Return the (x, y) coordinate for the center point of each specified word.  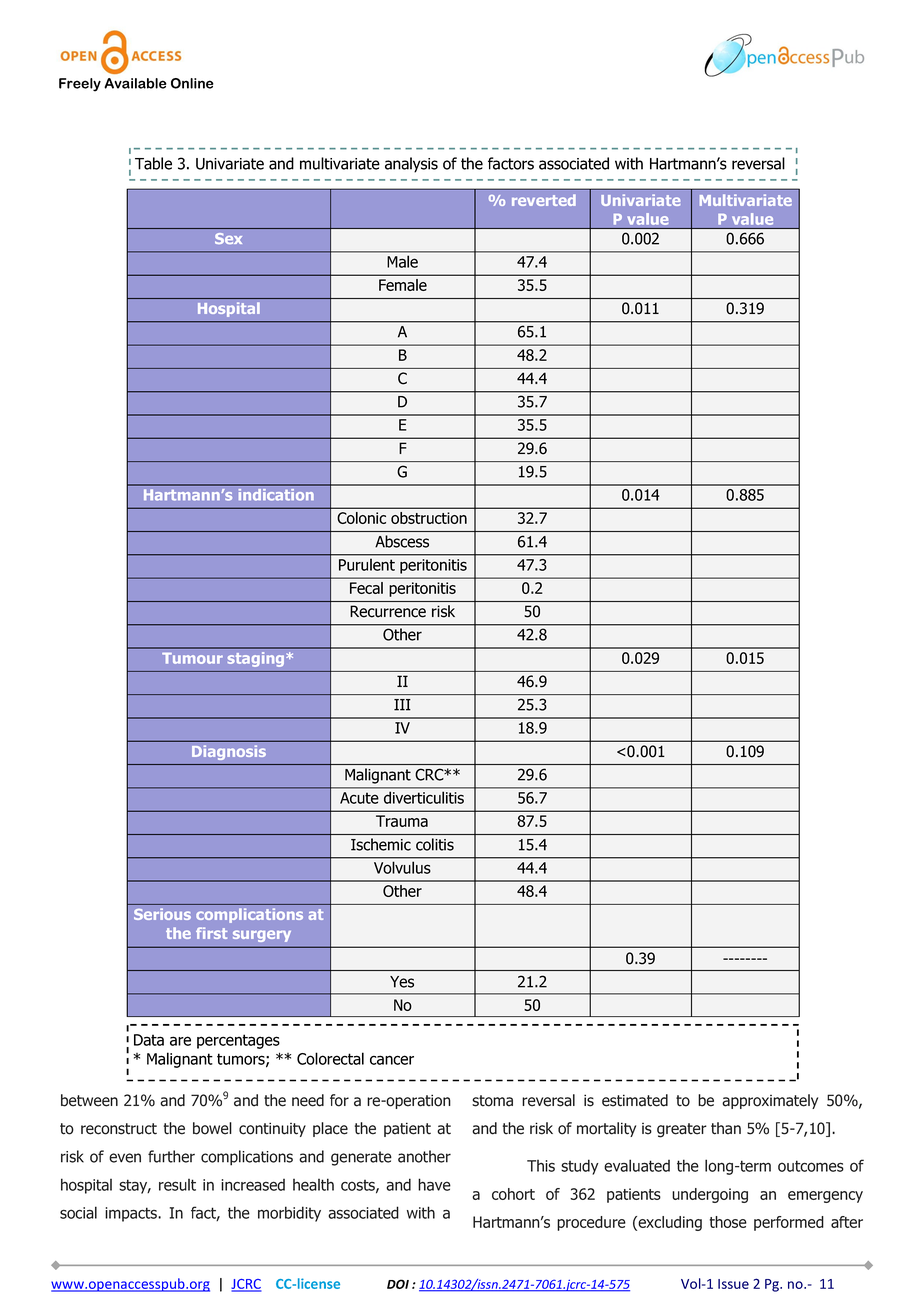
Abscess (402, 541)
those (728, 1222)
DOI (398, 1284)
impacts (132, 1214)
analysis (411, 165)
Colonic (361, 518)
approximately (770, 1101)
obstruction (429, 518)
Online (192, 83)
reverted (544, 200)
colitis (435, 844)
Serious (162, 914)
